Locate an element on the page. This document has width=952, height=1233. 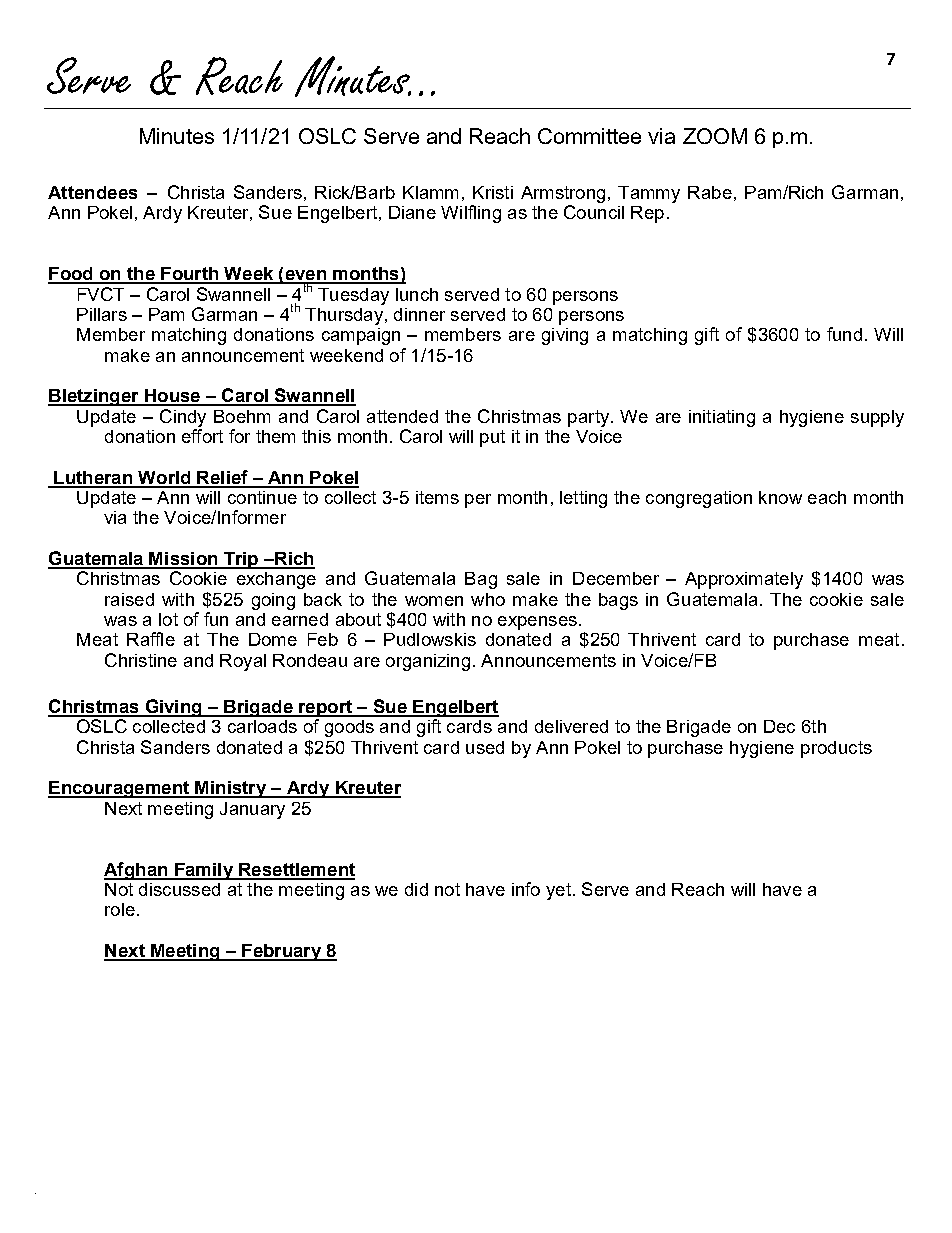
Attendees is located at coordinates (92, 192).
